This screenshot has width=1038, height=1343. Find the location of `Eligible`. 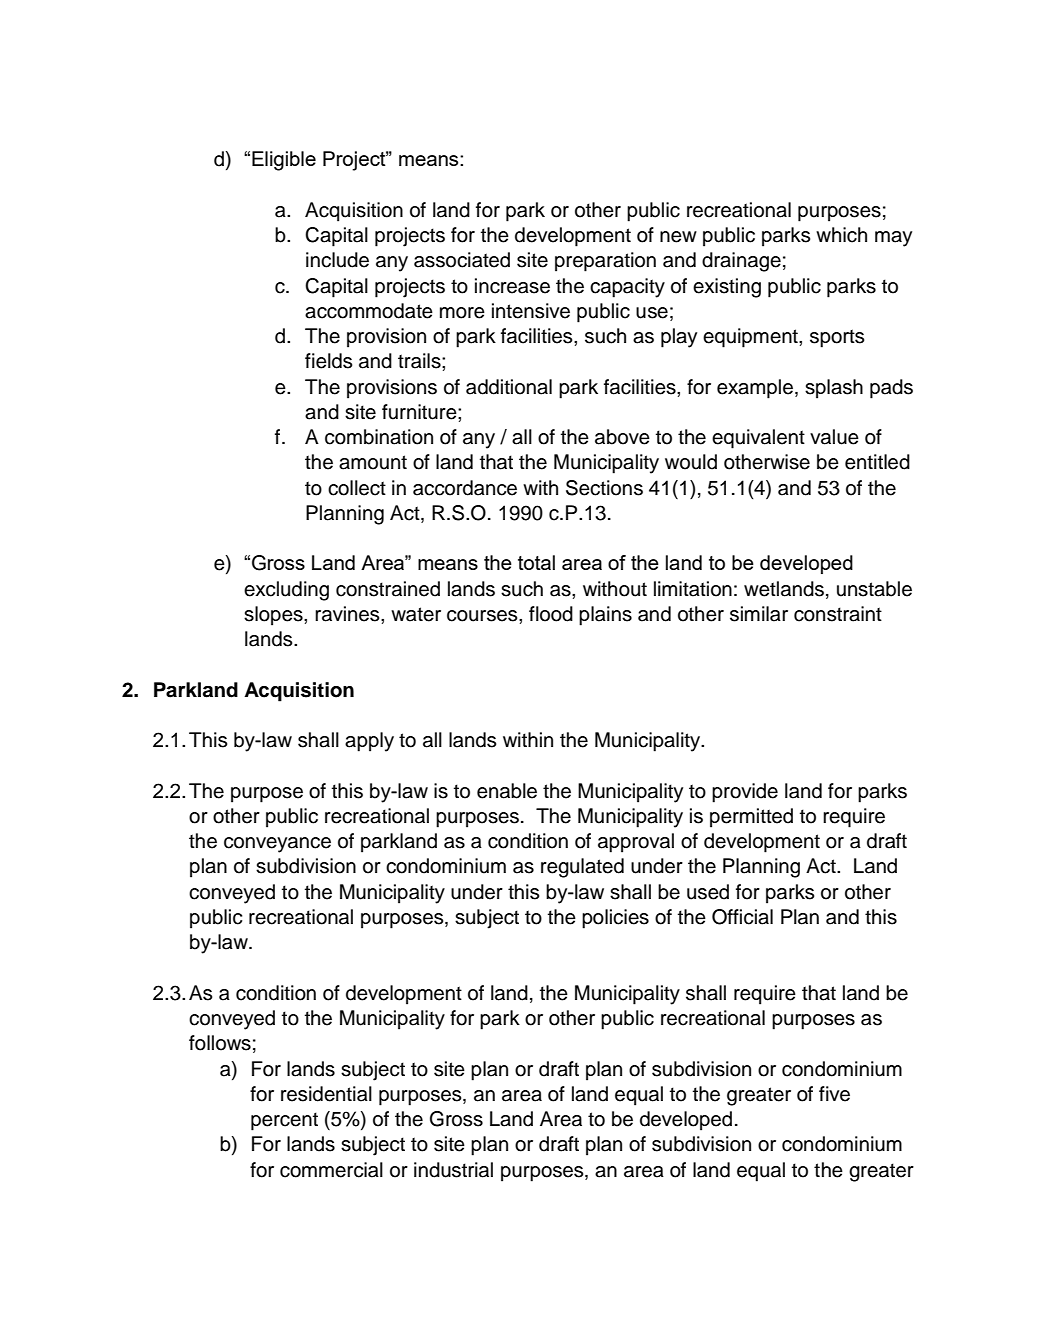

Eligible is located at coordinates (284, 161).
